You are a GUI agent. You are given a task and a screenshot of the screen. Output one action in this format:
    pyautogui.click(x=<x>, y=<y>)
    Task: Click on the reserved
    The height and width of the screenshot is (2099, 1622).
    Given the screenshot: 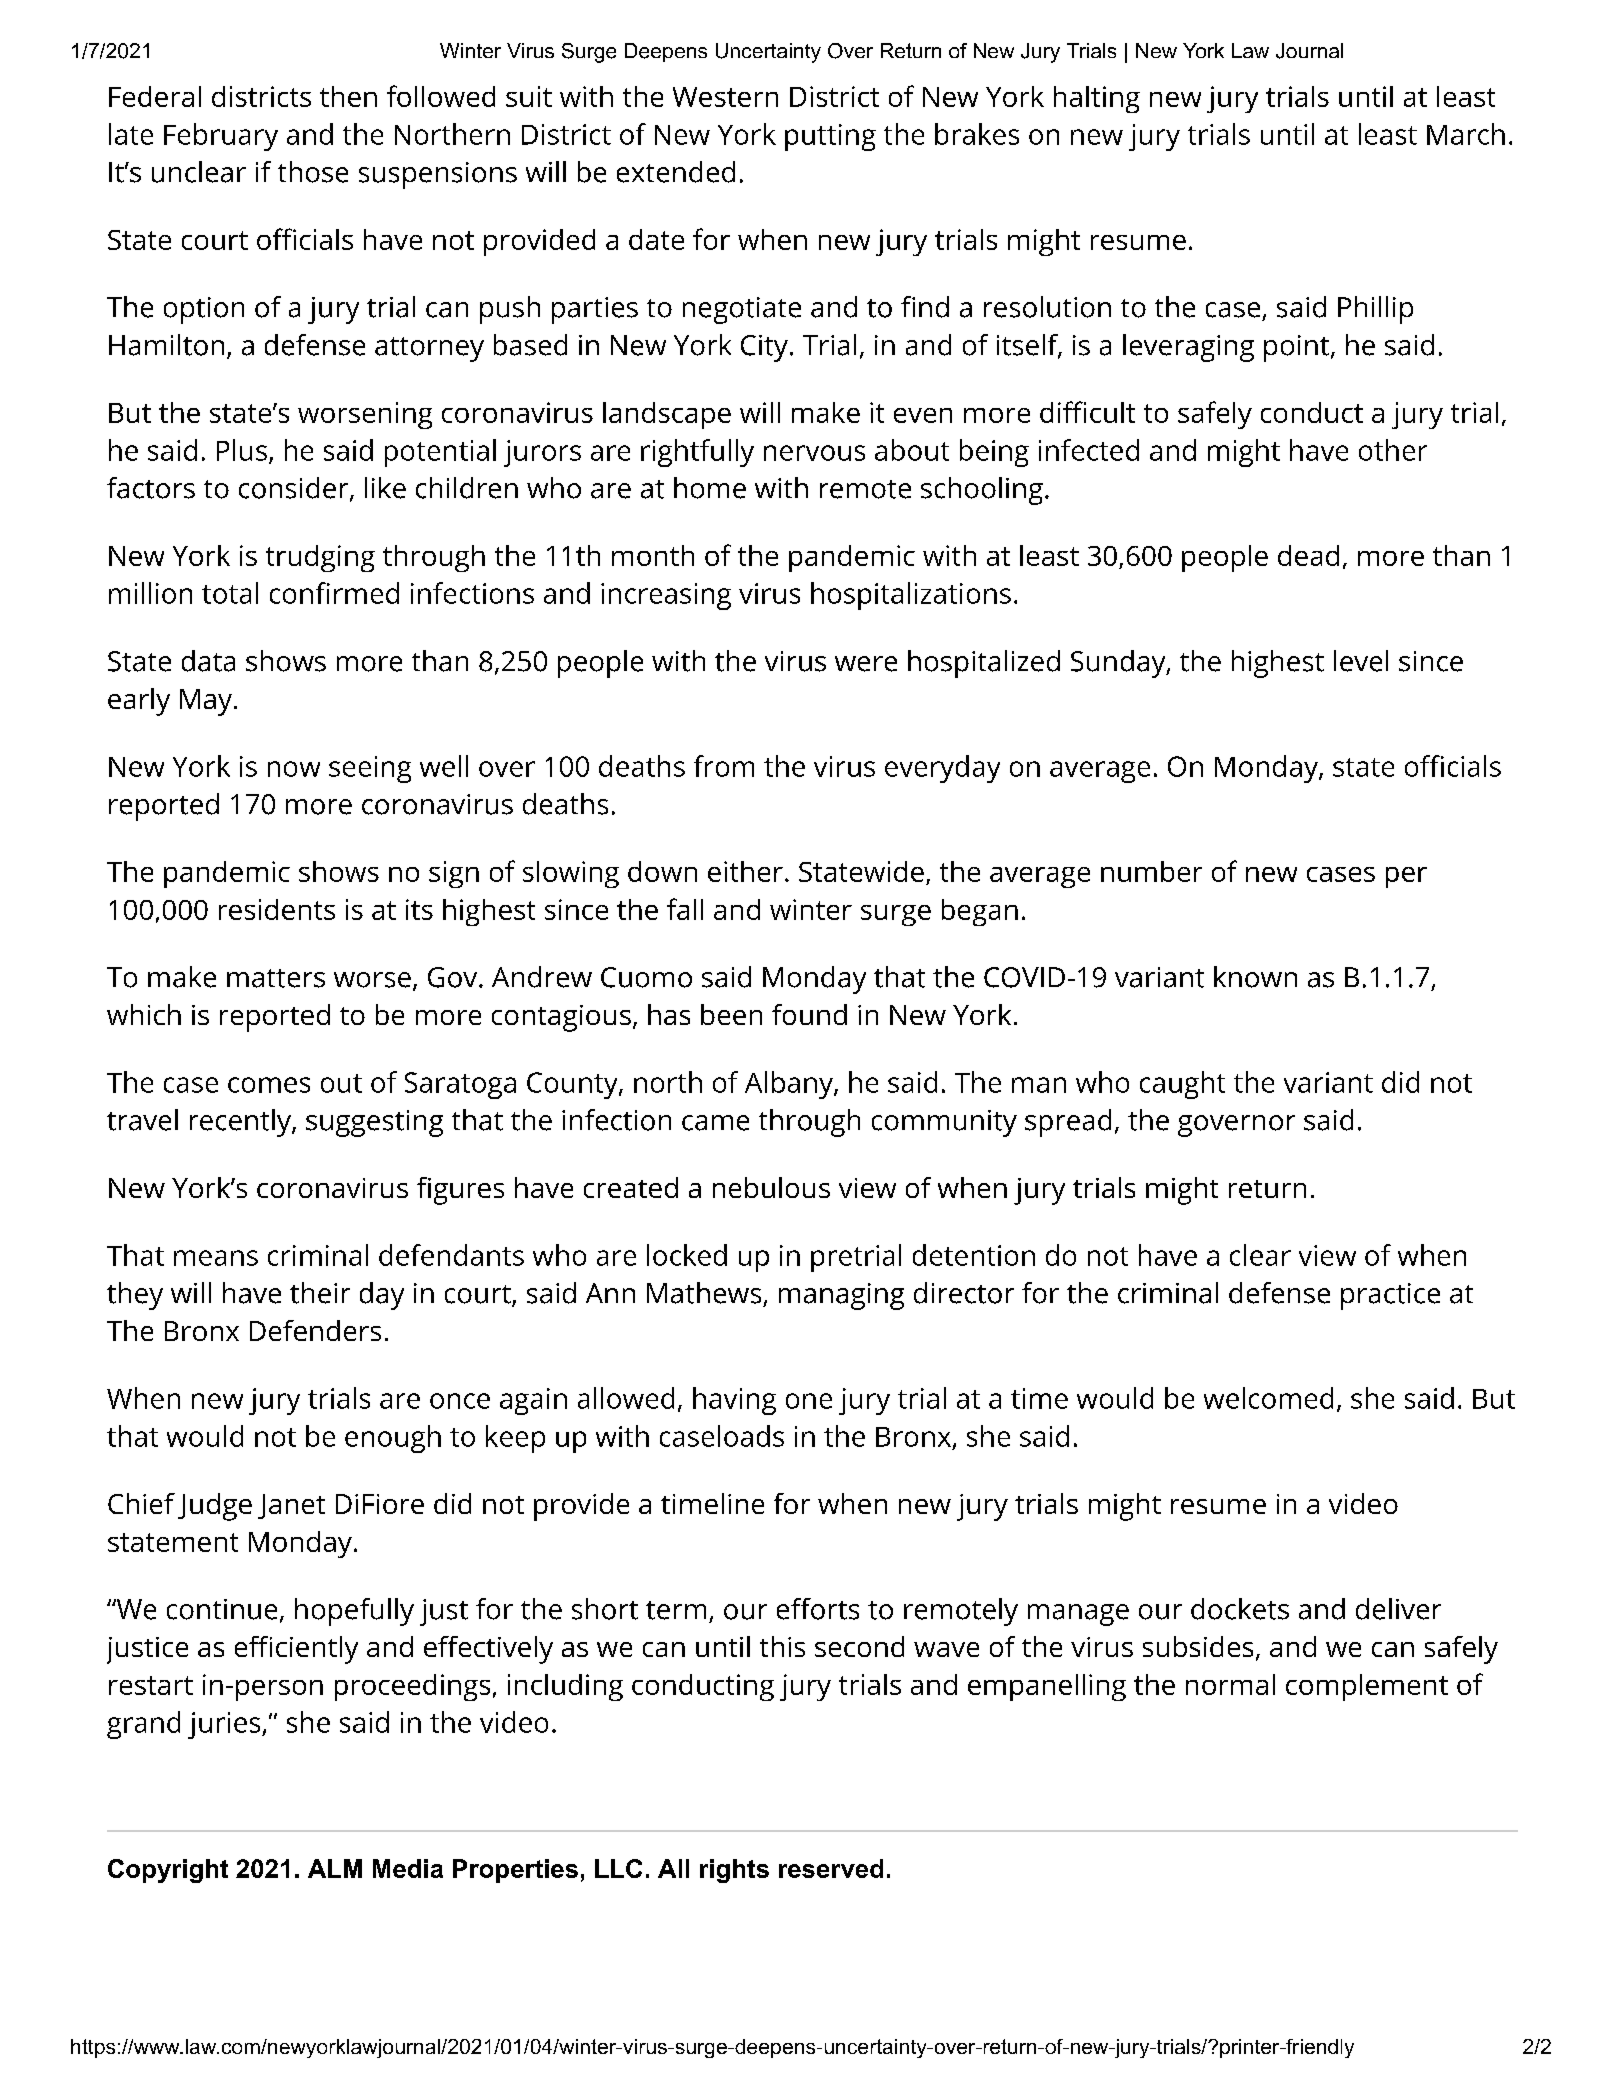 What is the action you would take?
    pyautogui.click(x=831, y=1868)
